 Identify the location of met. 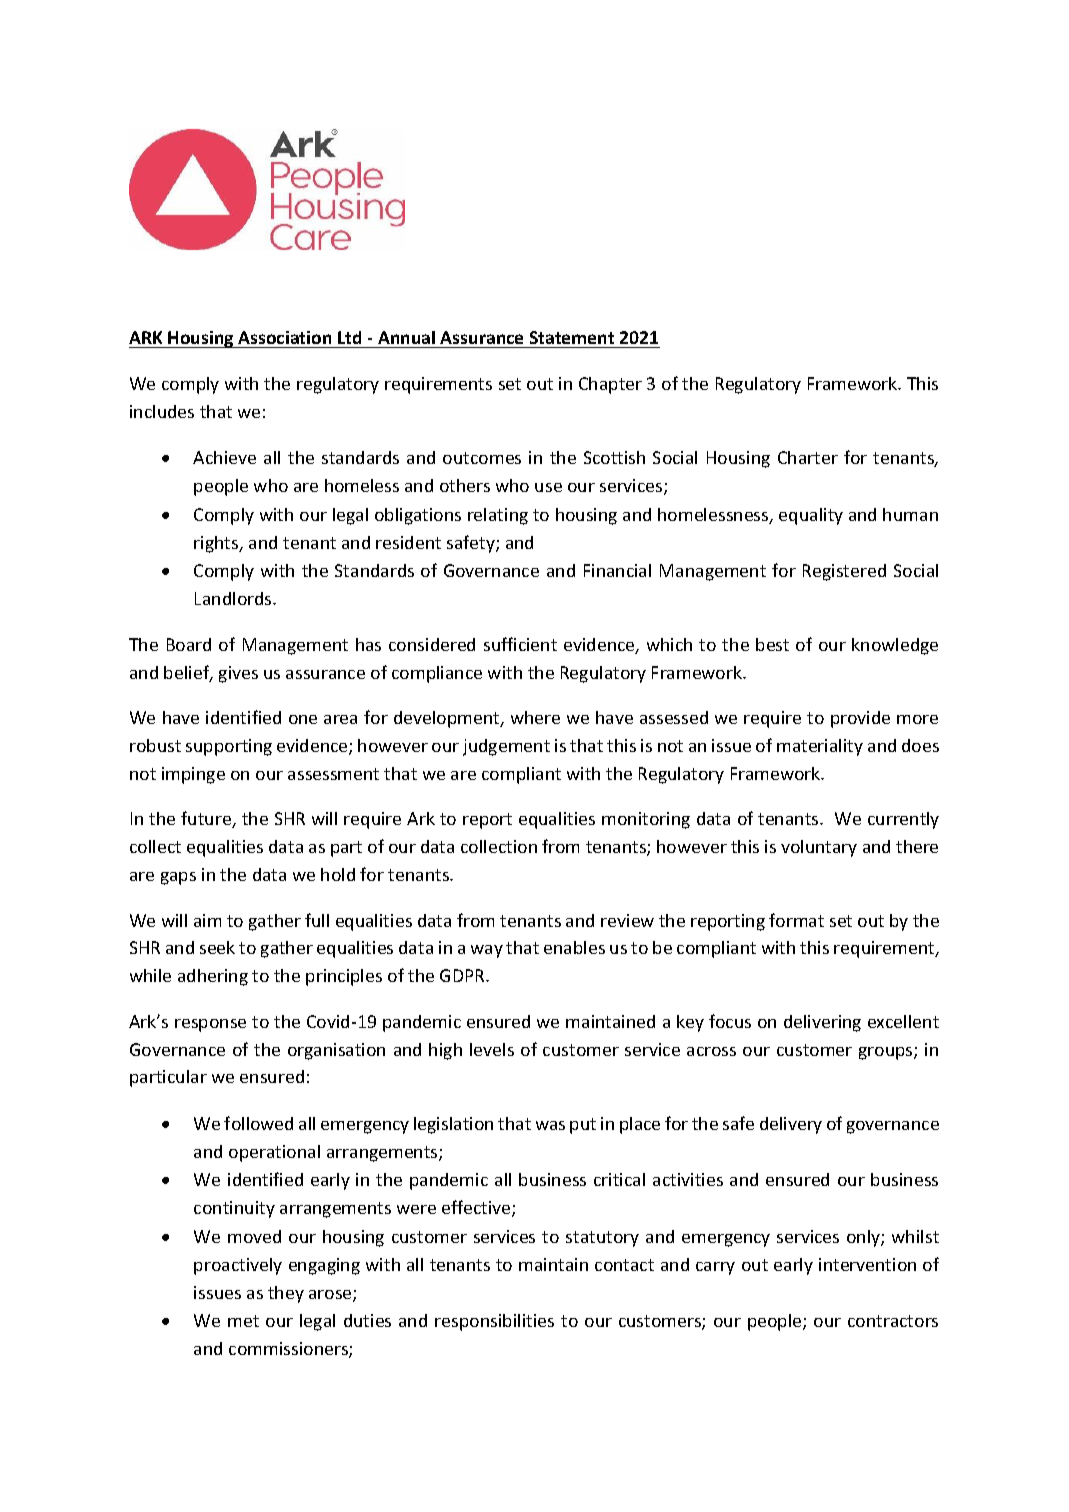
(243, 1321).
